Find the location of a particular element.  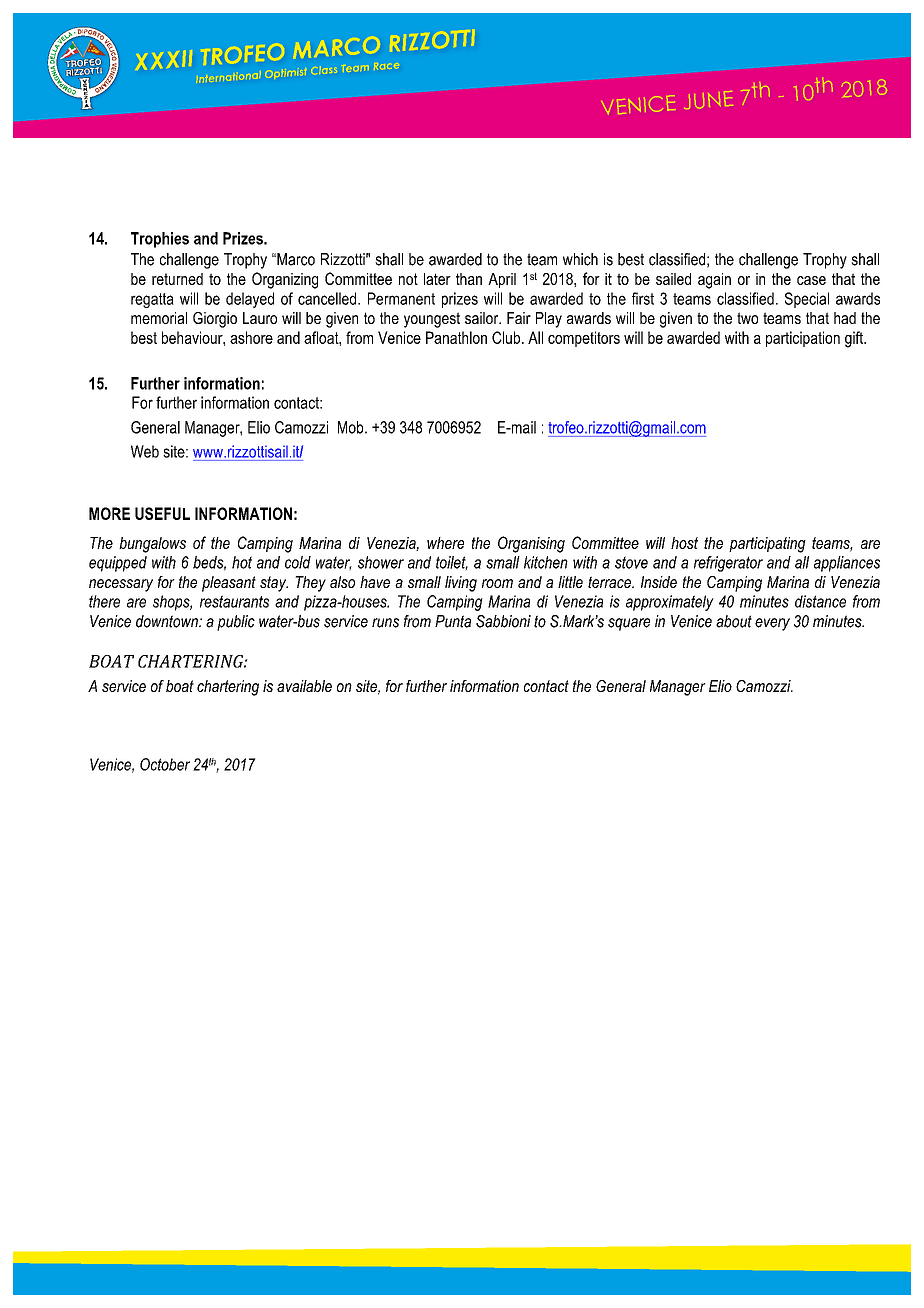

USEFUL is located at coordinates (162, 513).
